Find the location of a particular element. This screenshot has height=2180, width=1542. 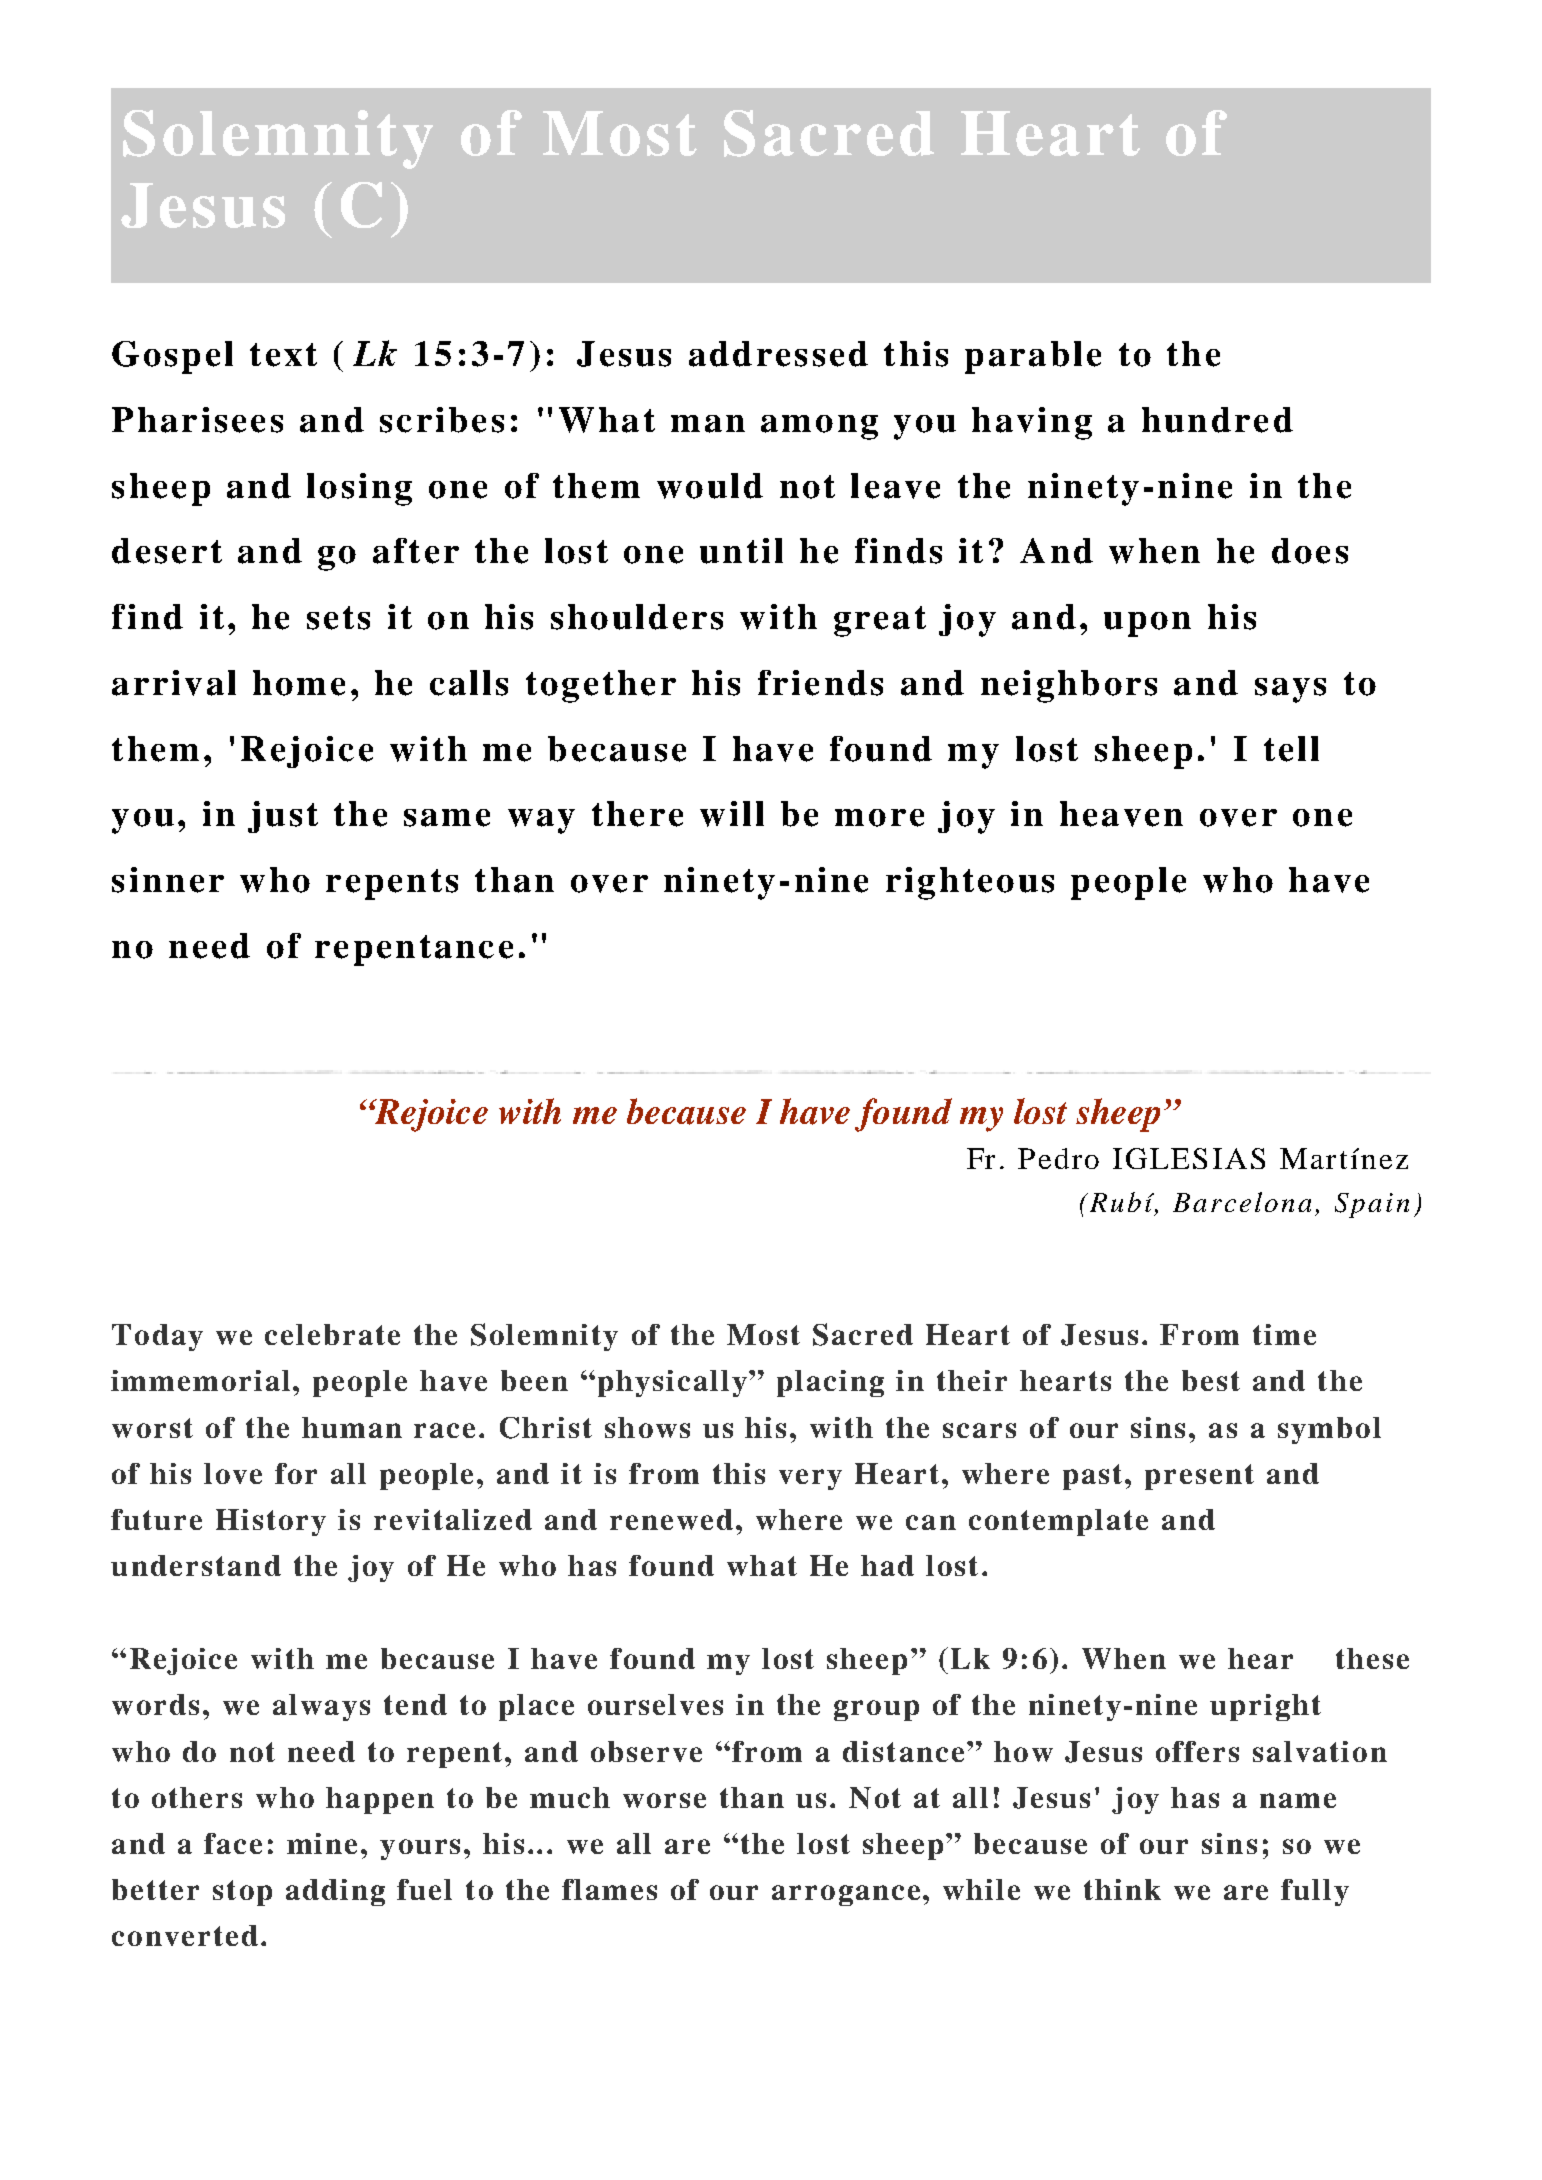

Barcelona is located at coordinates (1242, 1202).
